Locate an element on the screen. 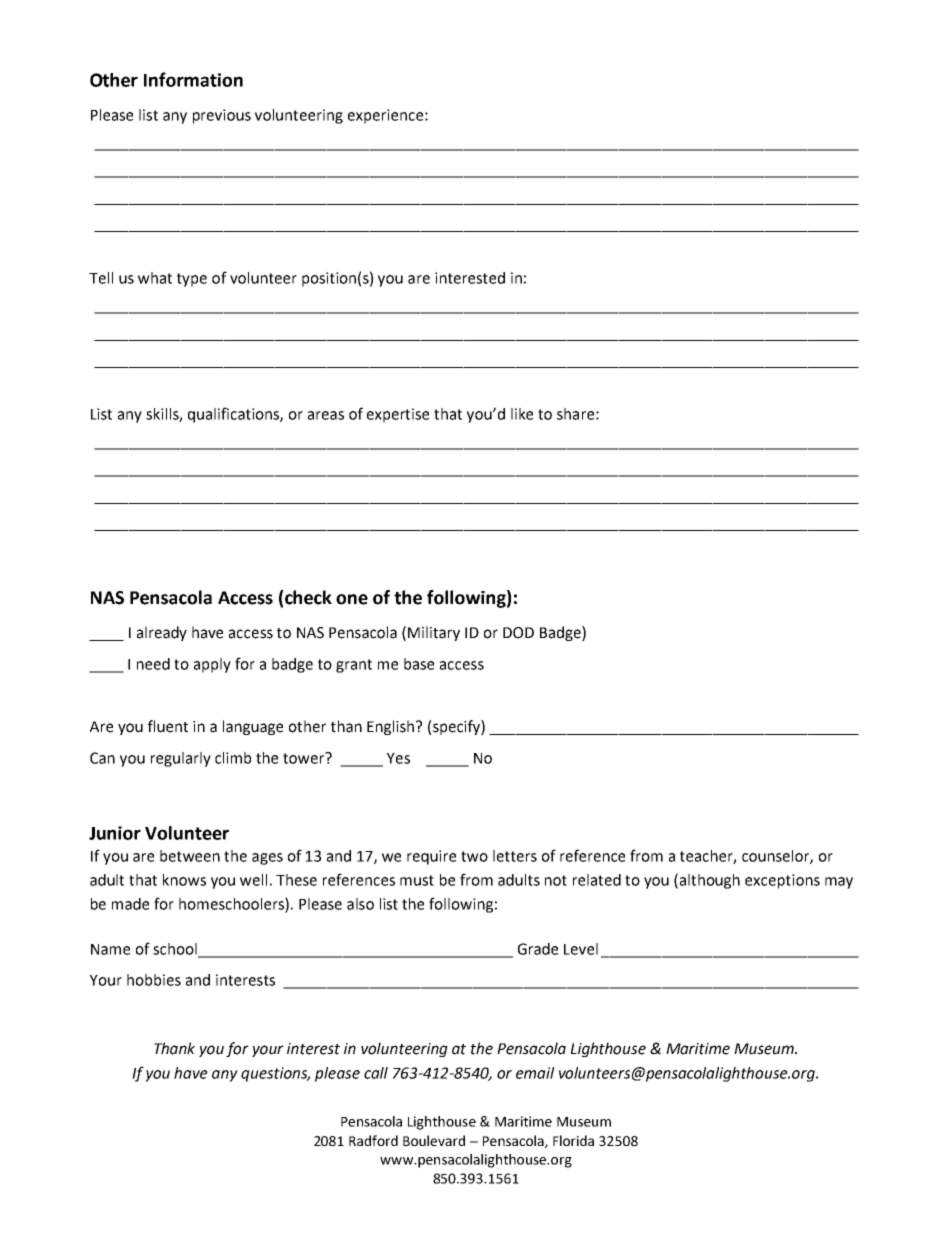  exceptions is located at coordinates (782, 881).
